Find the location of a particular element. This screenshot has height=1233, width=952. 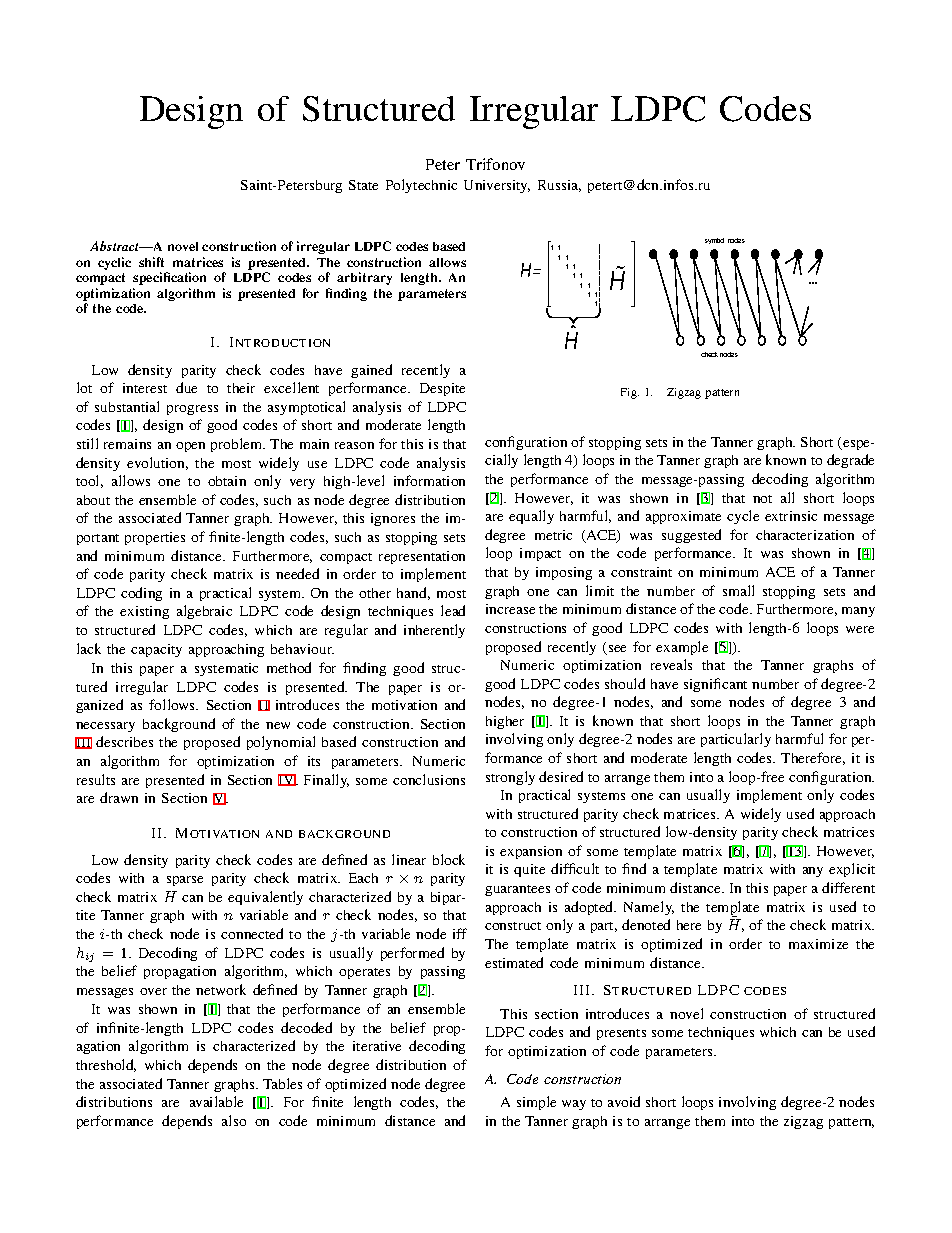

explicit is located at coordinates (852, 870).
